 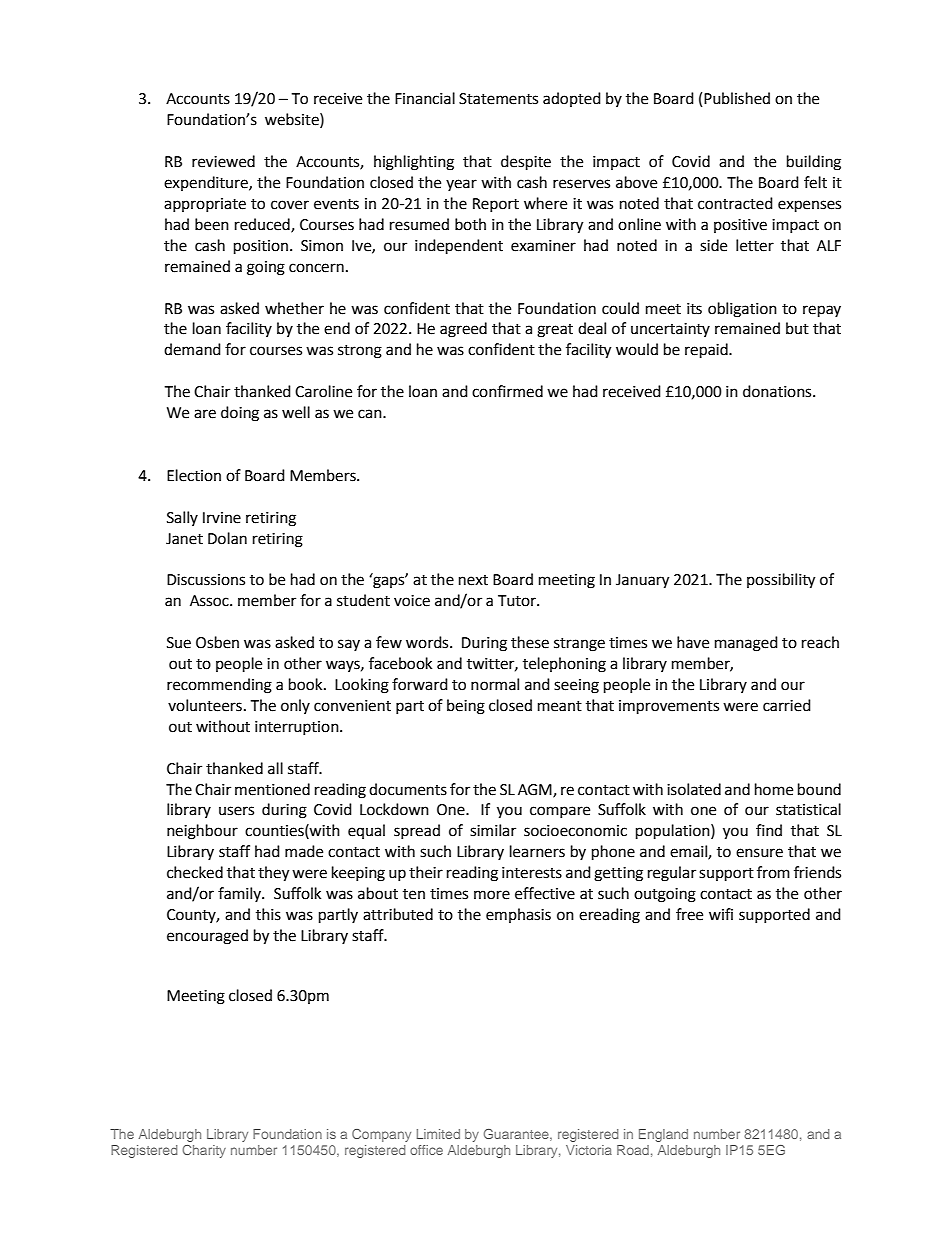 What do you see at coordinates (778, 391) in the screenshot?
I see `donations` at bounding box center [778, 391].
